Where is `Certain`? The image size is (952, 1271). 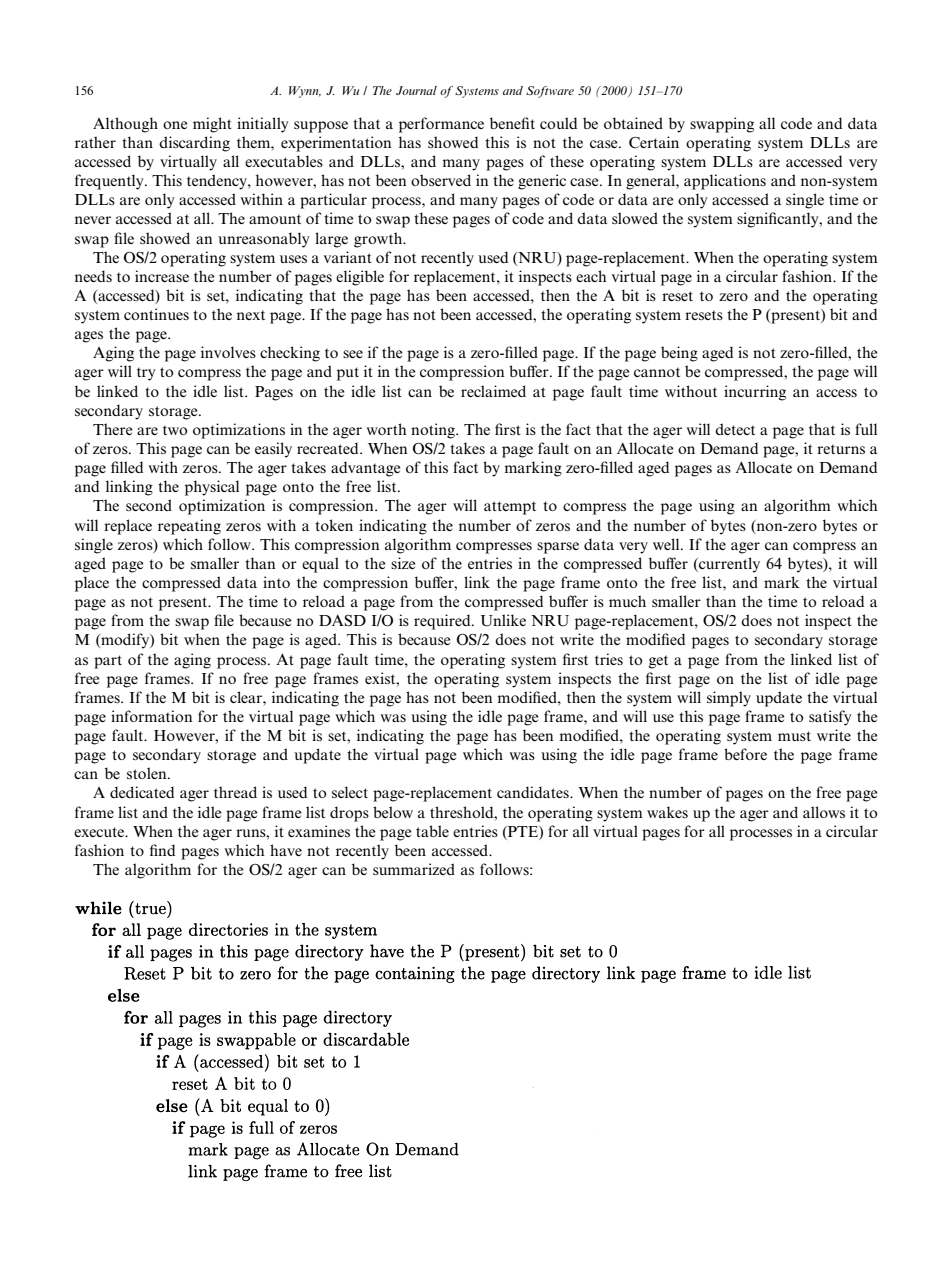 Certain is located at coordinates (654, 142).
